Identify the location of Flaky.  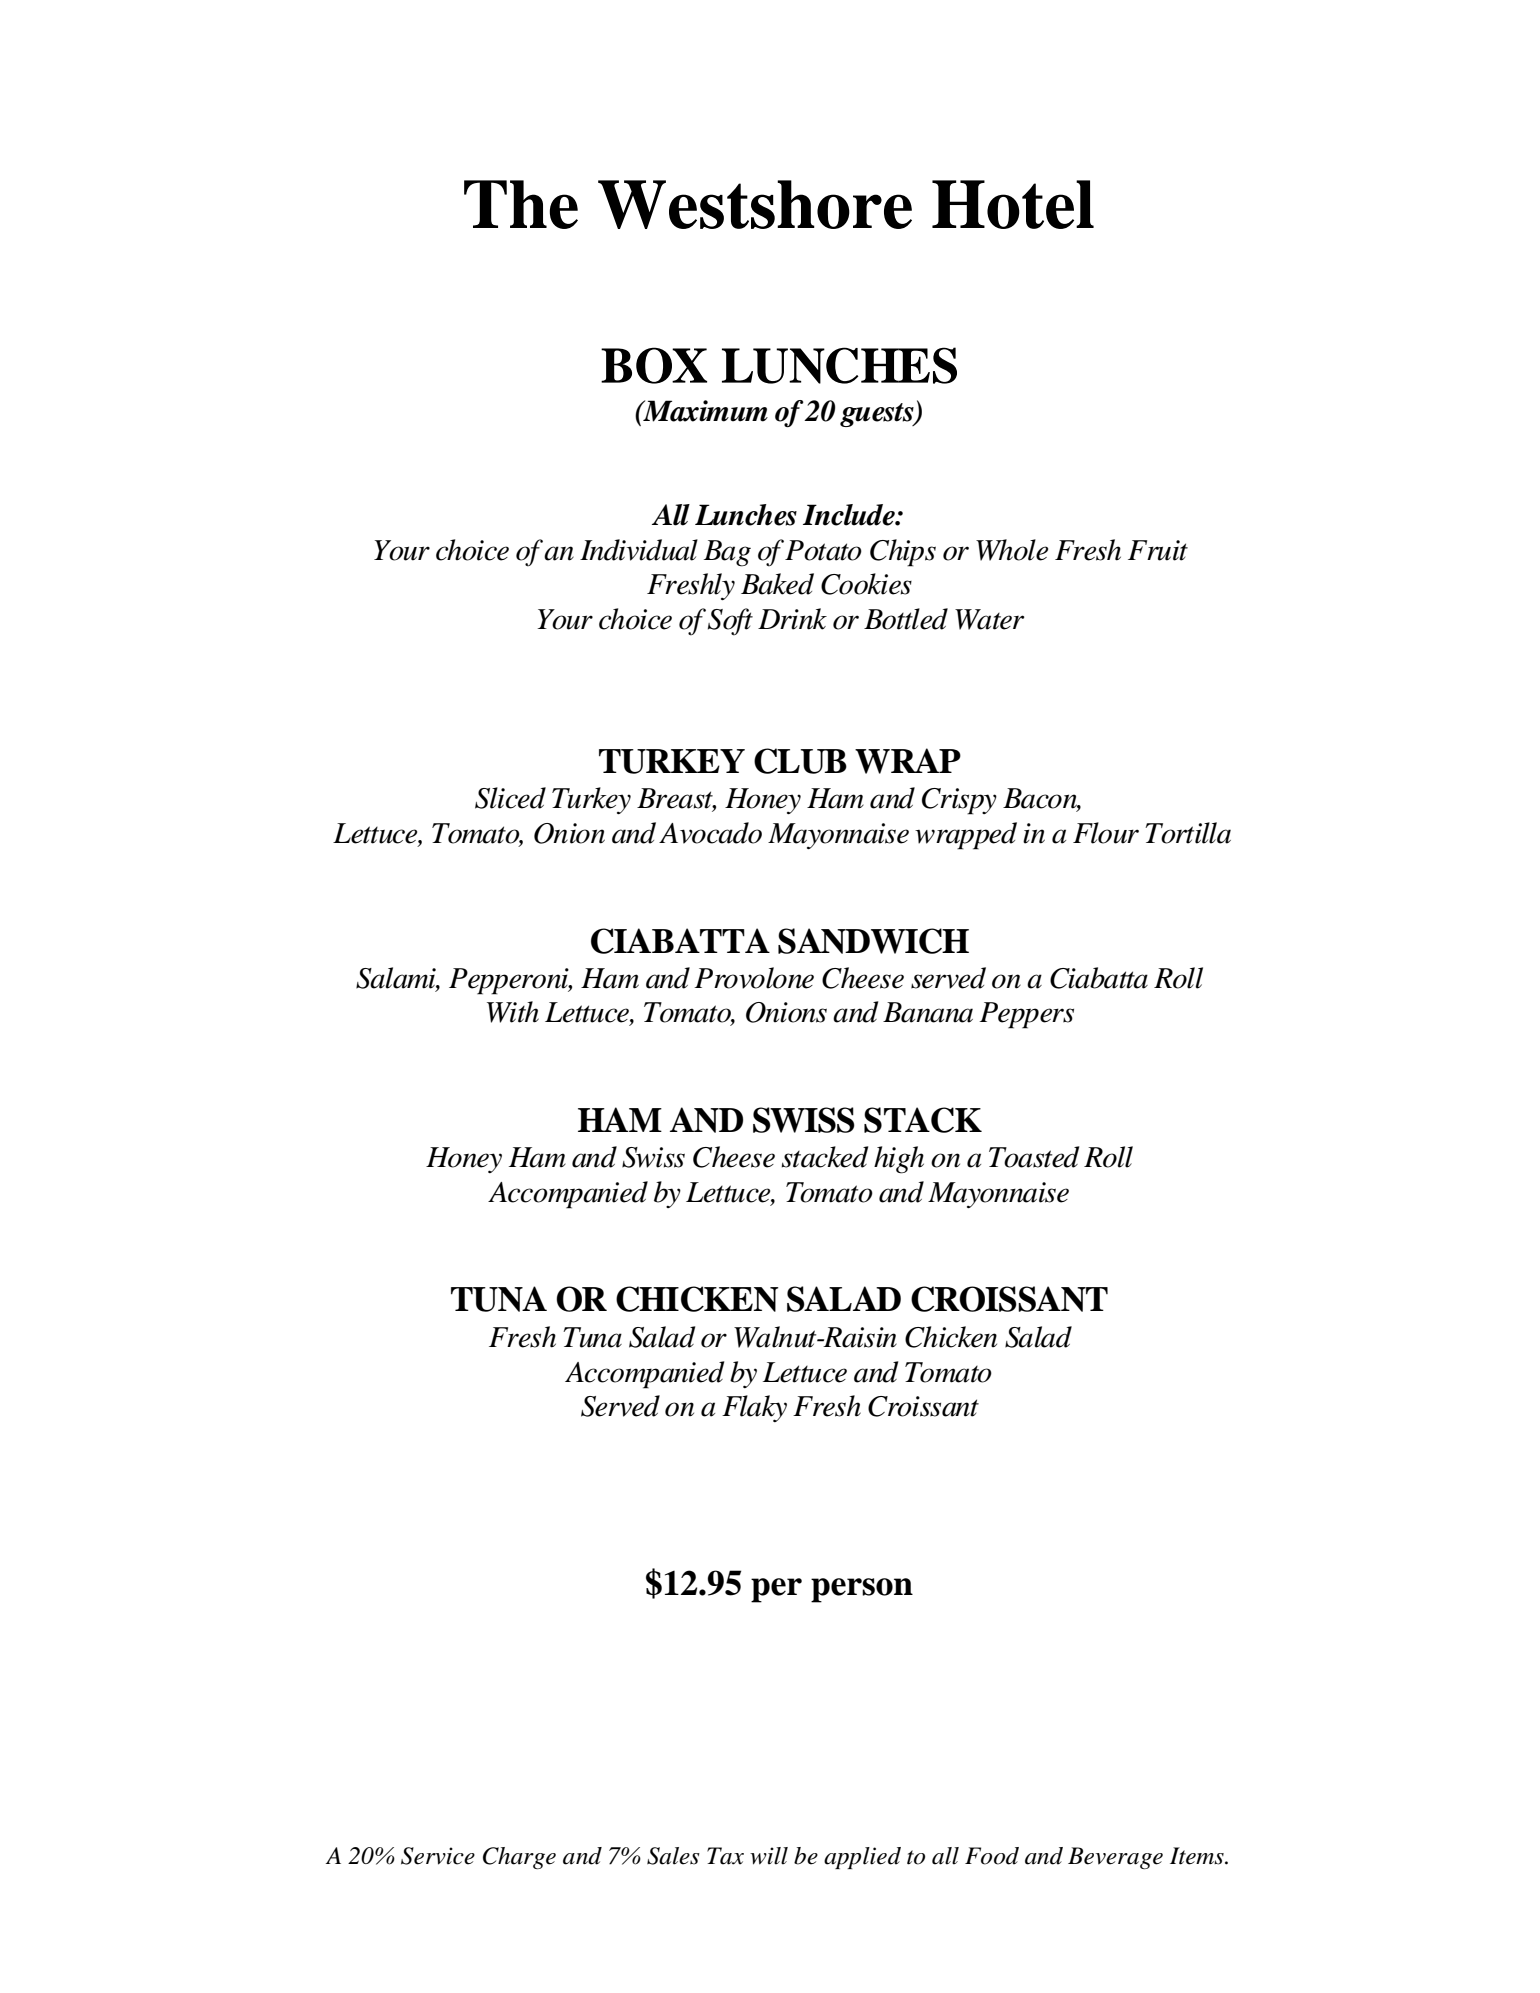
(754, 1408).
